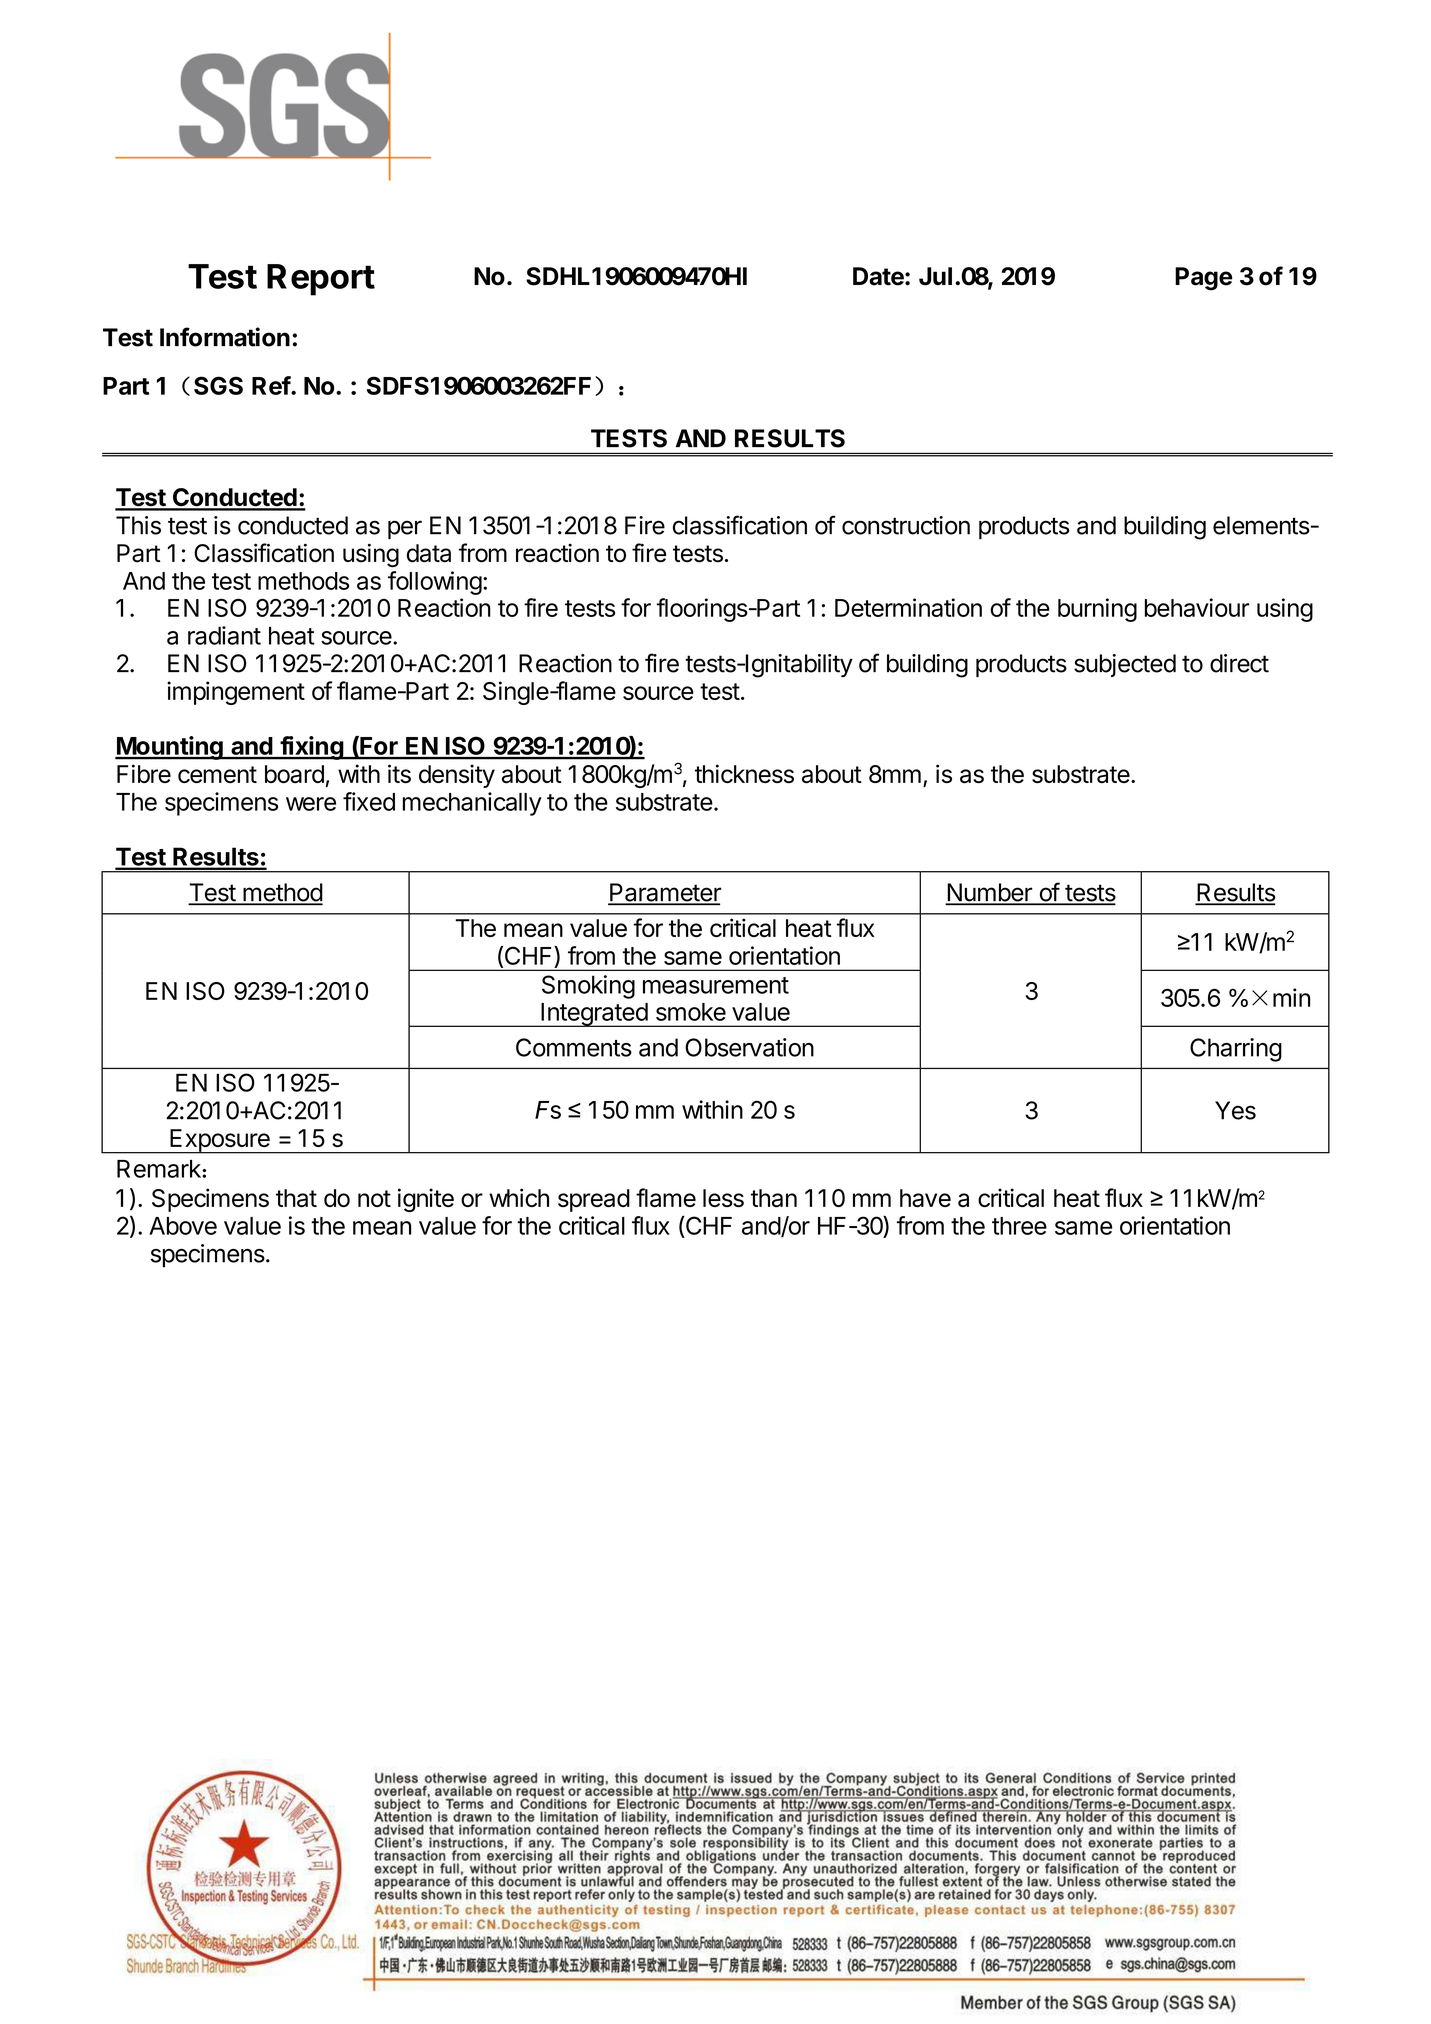 This screenshot has height=2024, width=1431. Describe the element at coordinates (990, 893) in the screenshot. I see `Number` at that location.
